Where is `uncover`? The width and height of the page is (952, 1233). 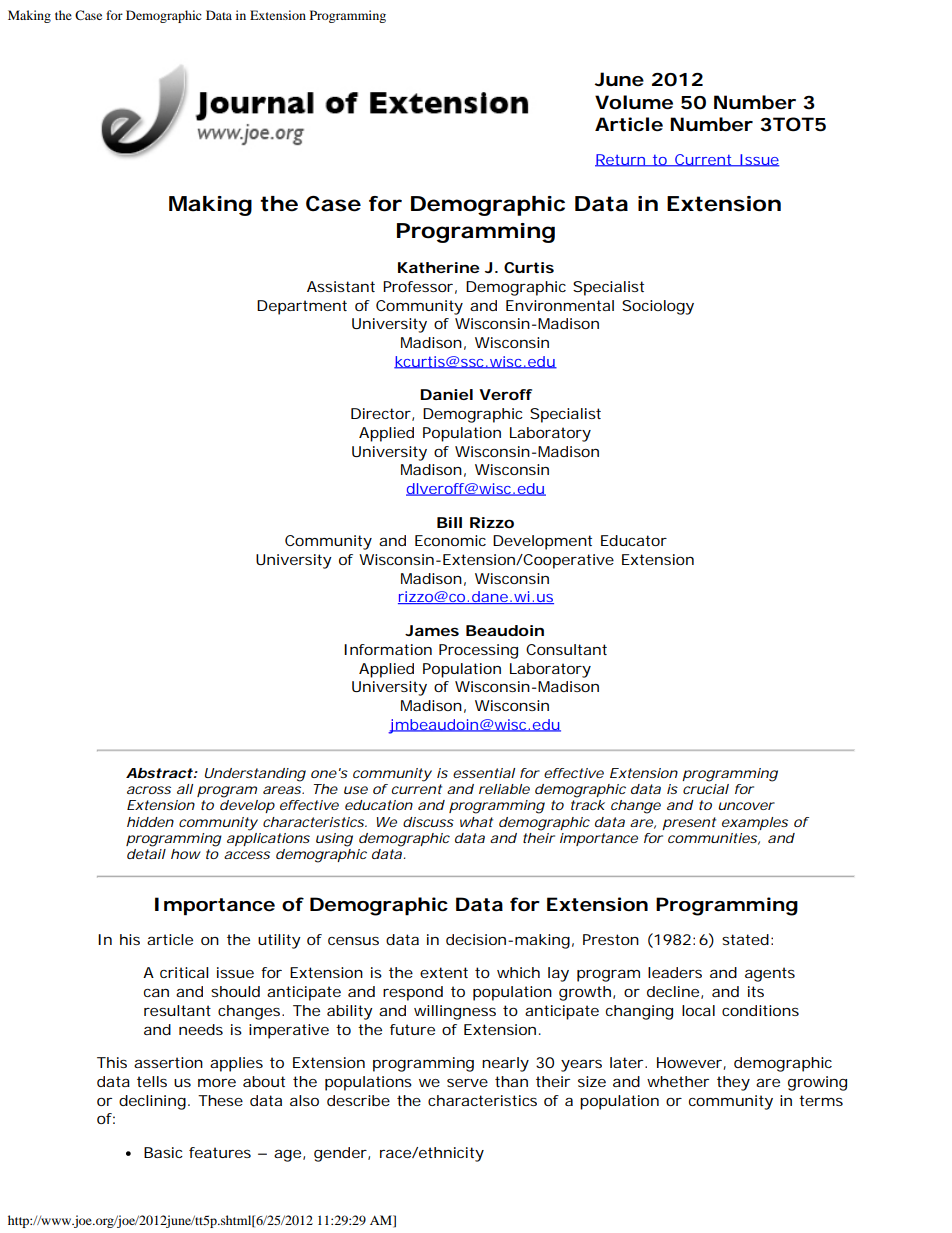 uncover is located at coordinates (746, 806).
